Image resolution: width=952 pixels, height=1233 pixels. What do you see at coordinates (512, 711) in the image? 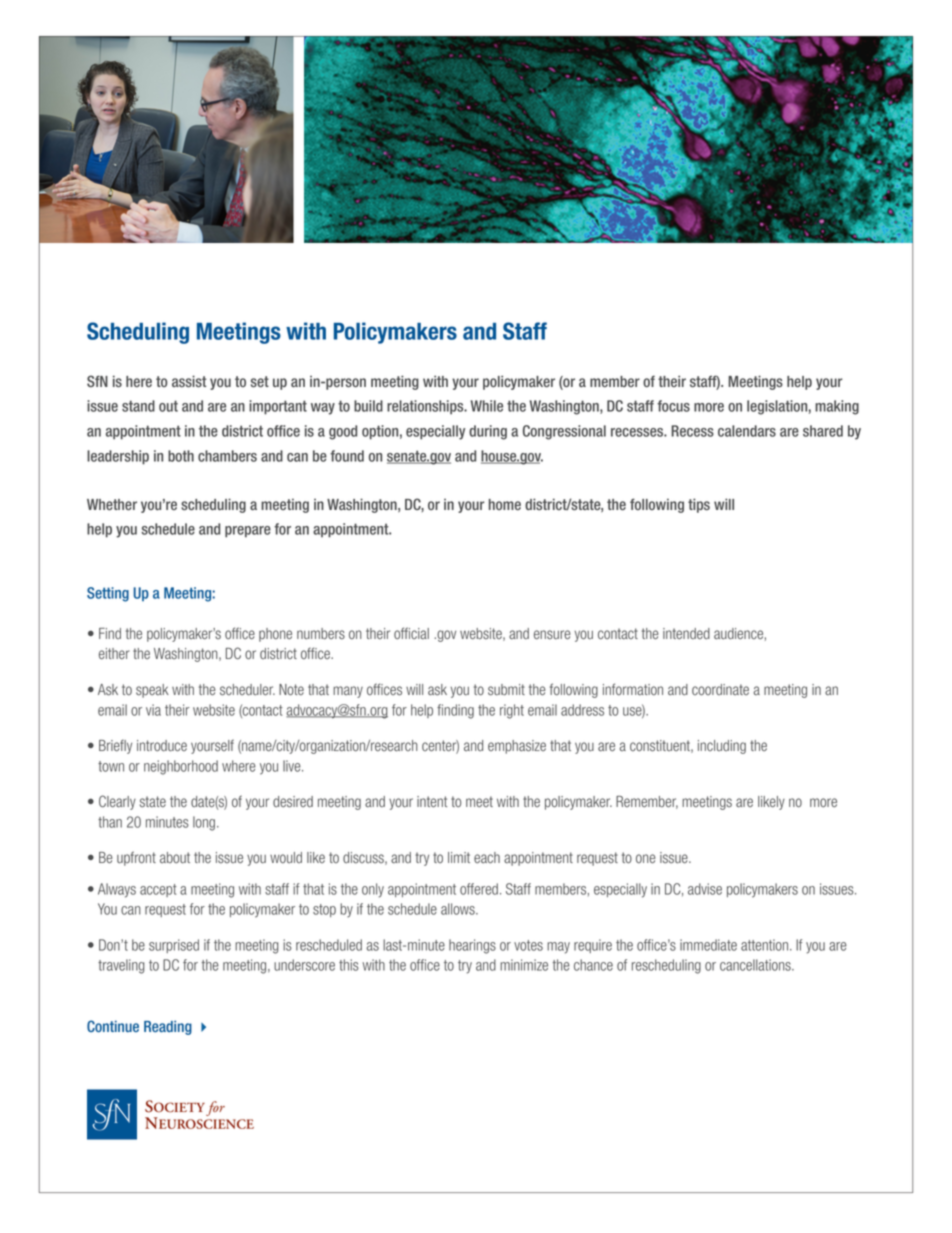
I see `right` at bounding box center [512, 711].
